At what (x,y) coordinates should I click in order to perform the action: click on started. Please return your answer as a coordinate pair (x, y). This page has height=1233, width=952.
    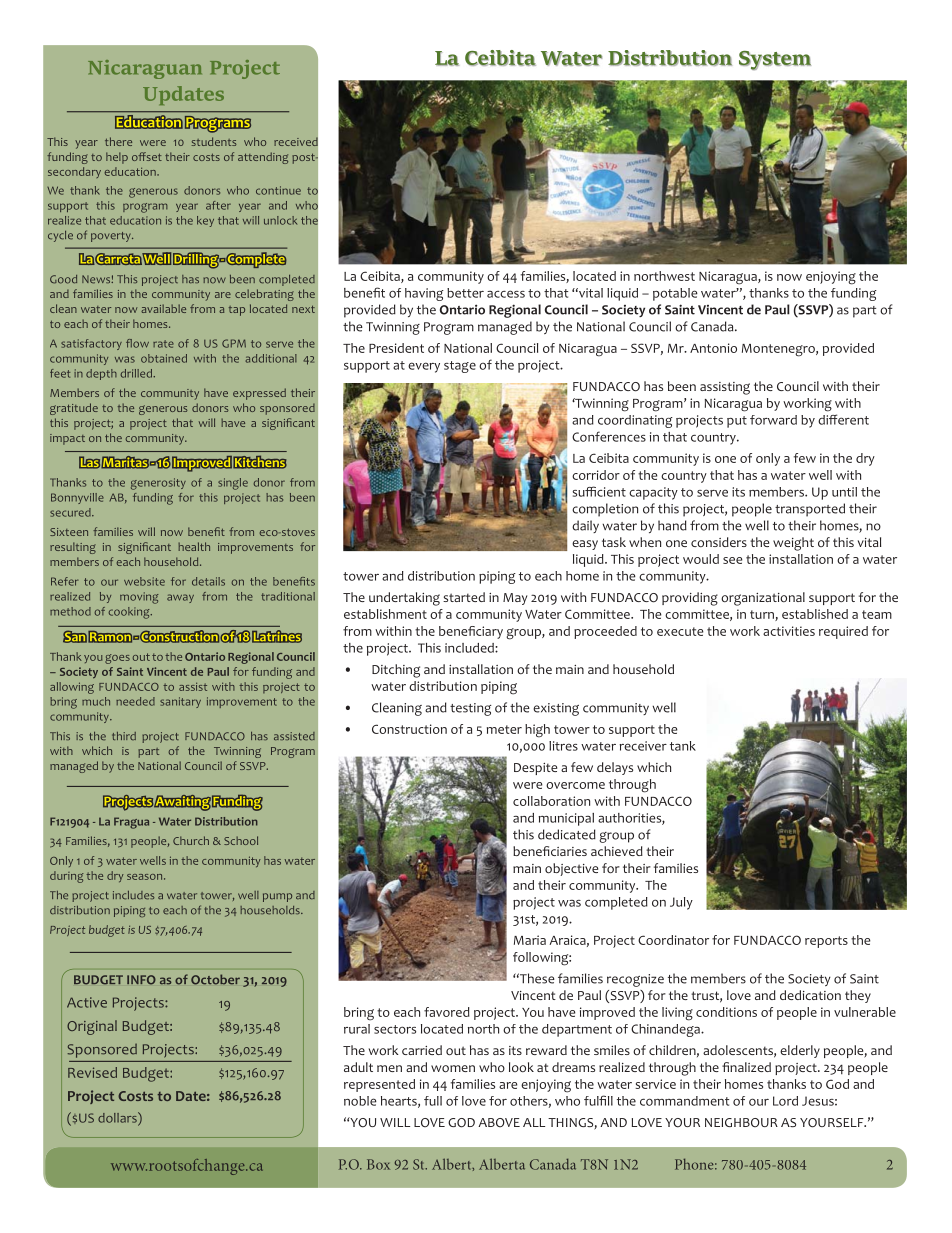
    Looking at the image, I should click on (464, 597).
